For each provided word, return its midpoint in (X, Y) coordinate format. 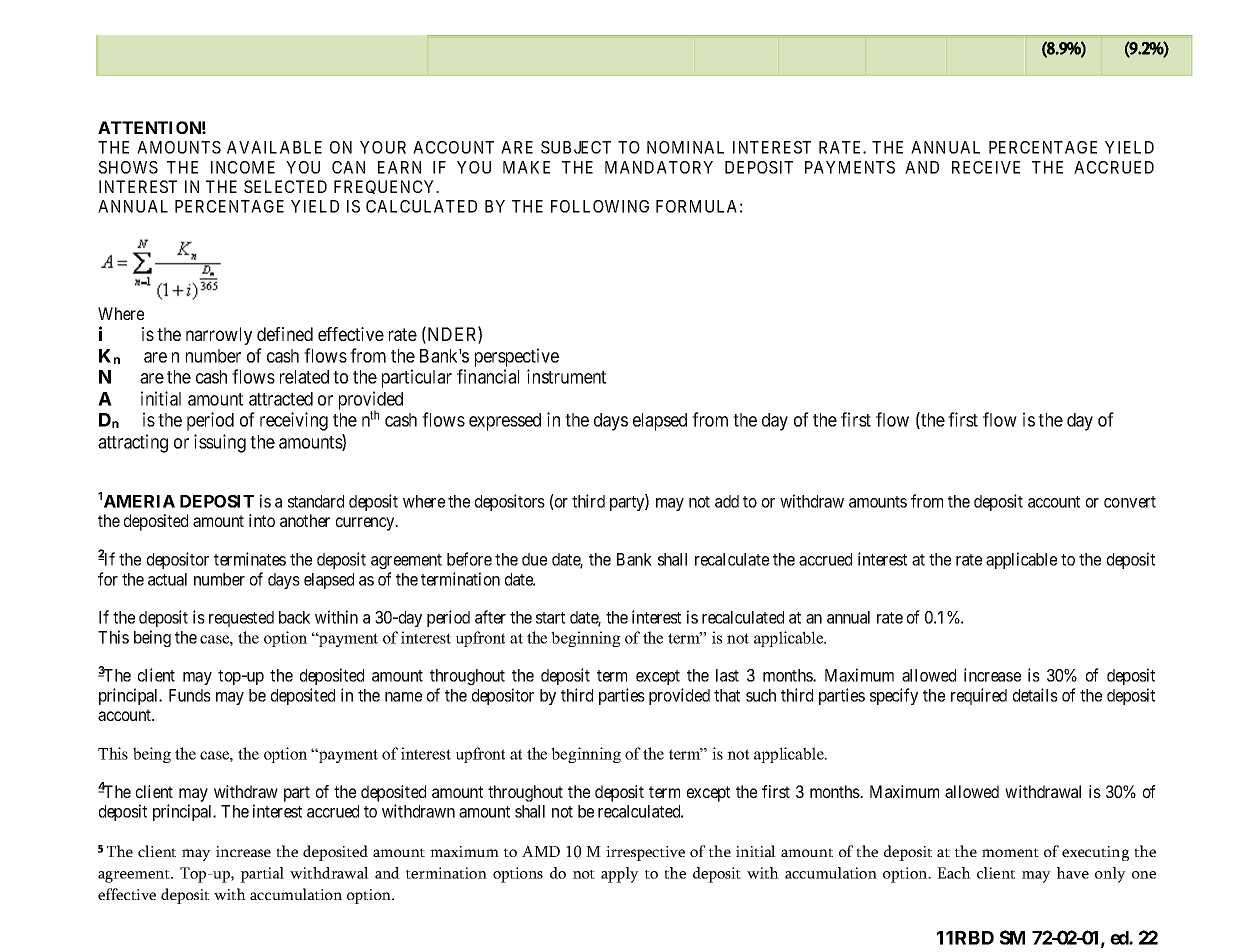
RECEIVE (986, 167)
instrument (566, 376)
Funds (190, 695)
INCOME (243, 167)
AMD (541, 851)
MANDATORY (659, 167)
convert (1130, 502)
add (727, 501)
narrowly (219, 336)
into (262, 520)
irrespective (645, 853)
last (727, 675)
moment (1010, 852)
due (534, 559)
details (1035, 695)
